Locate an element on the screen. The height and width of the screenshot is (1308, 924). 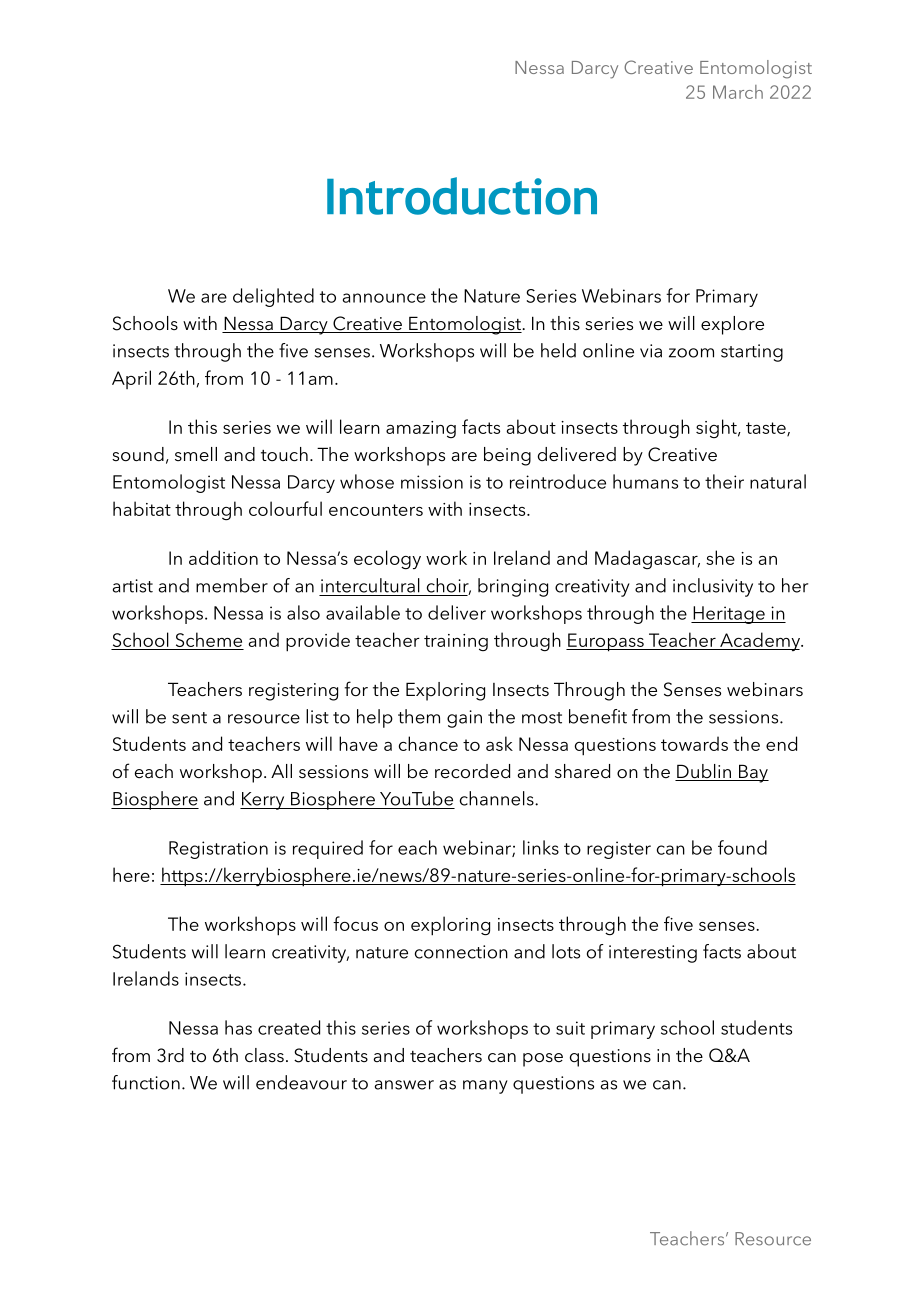
Introduction is located at coordinates (462, 196).
